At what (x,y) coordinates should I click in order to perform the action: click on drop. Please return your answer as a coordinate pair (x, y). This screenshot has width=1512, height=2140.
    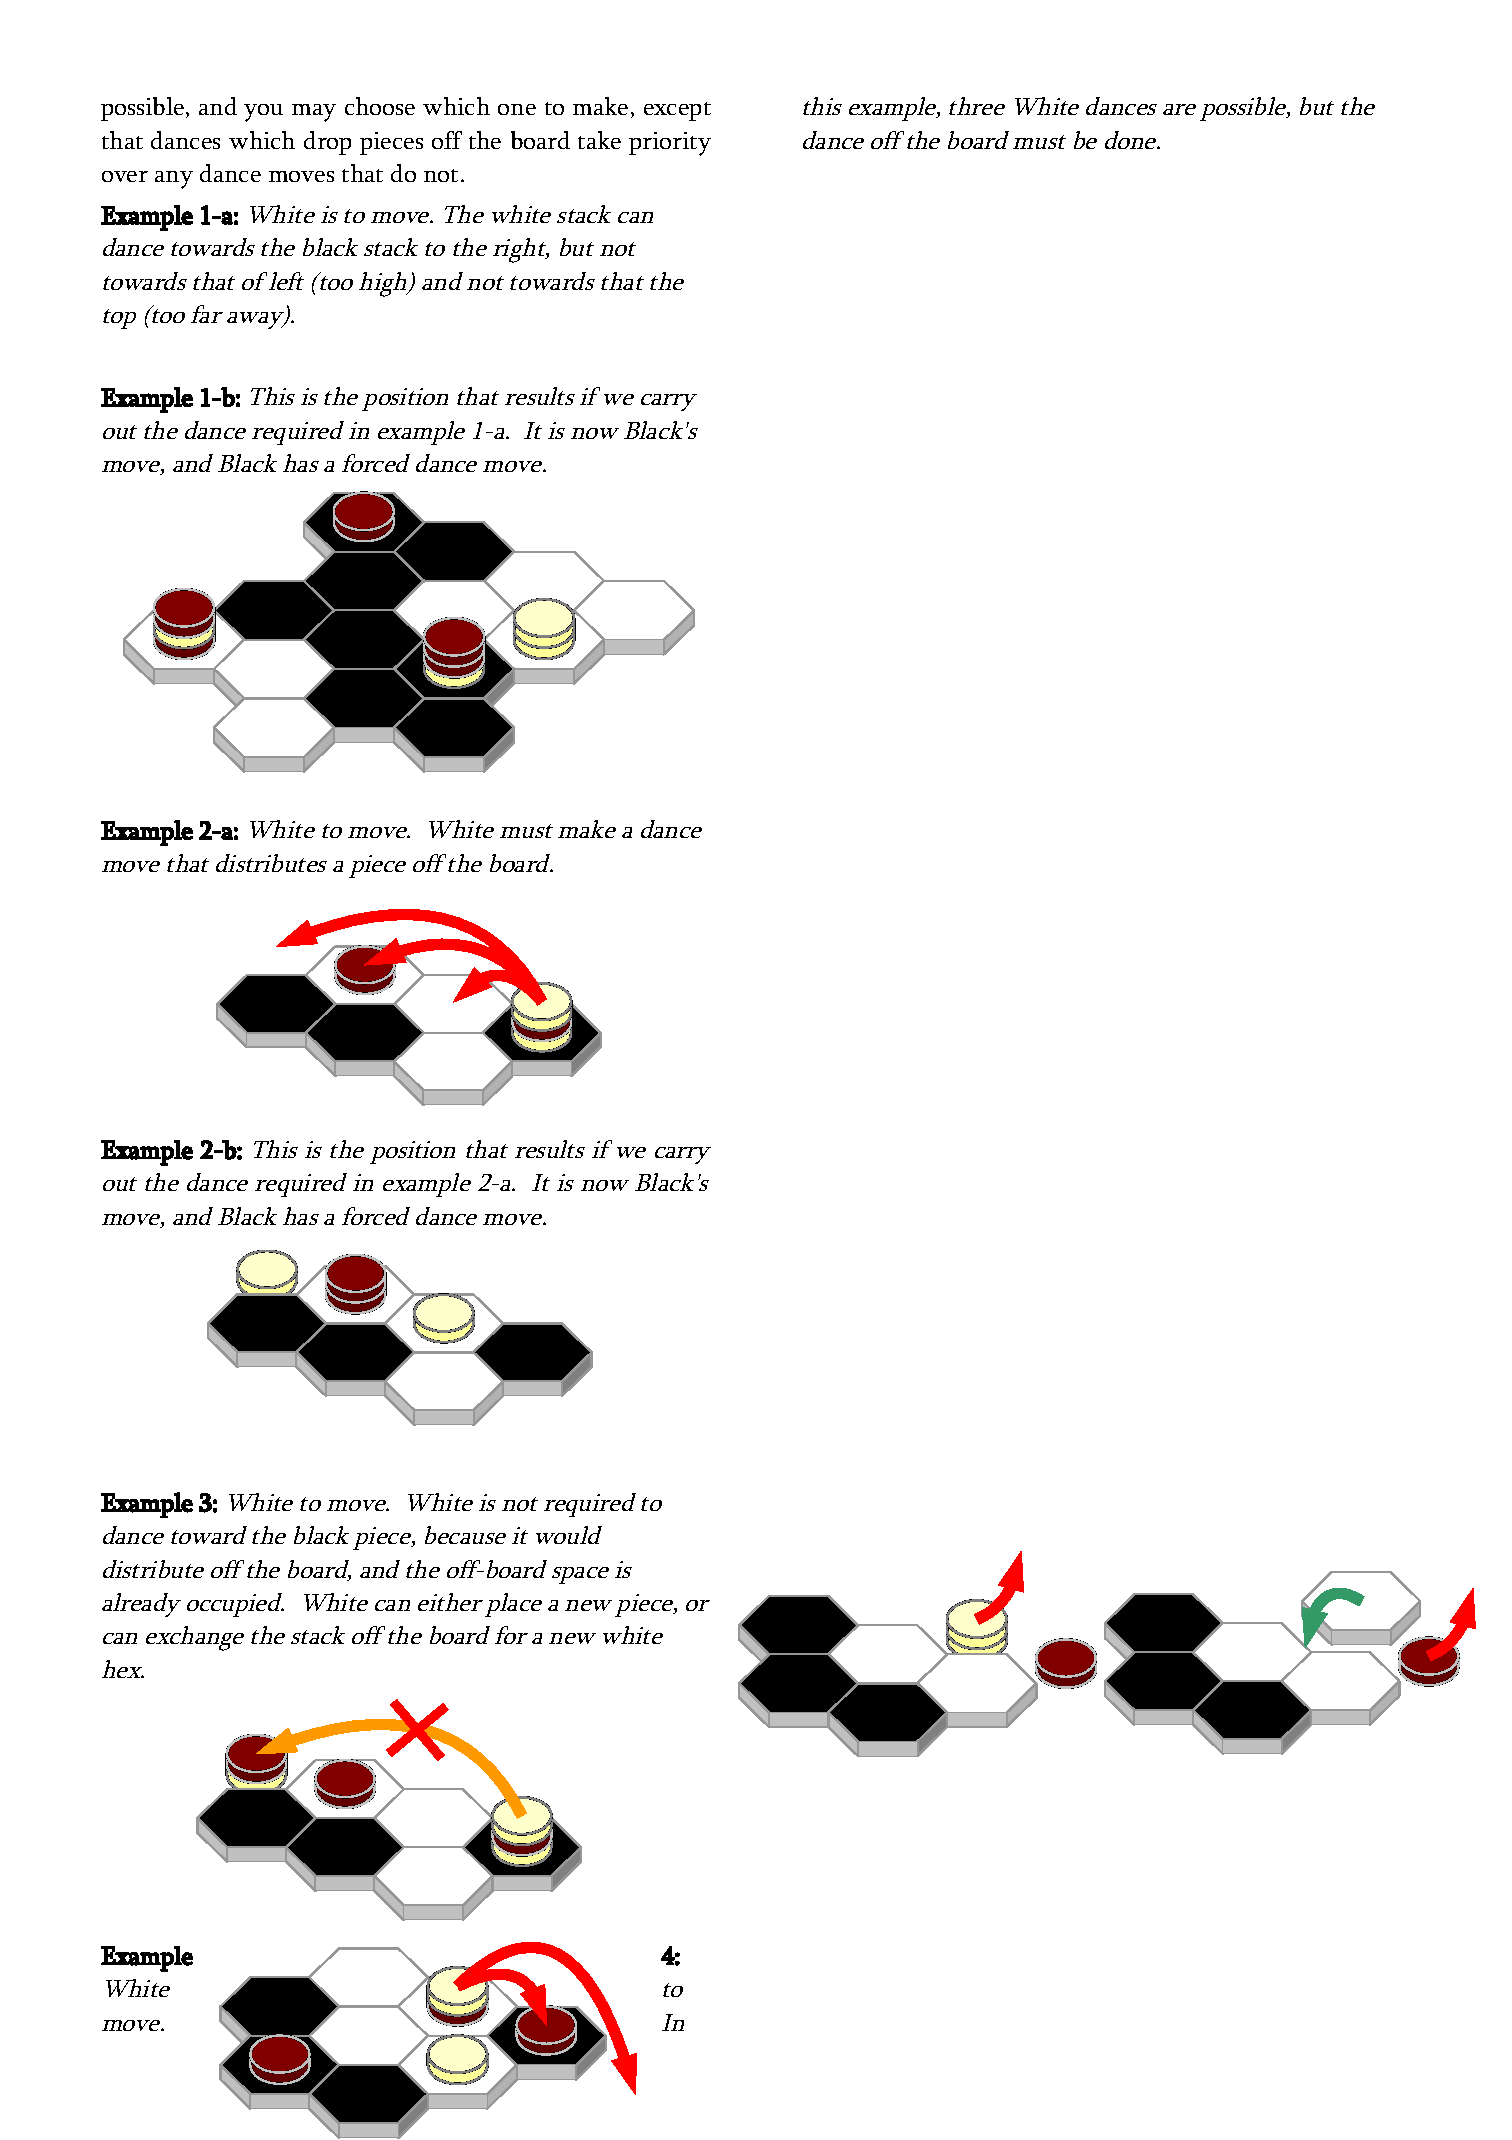
    Looking at the image, I should click on (327, 143).
